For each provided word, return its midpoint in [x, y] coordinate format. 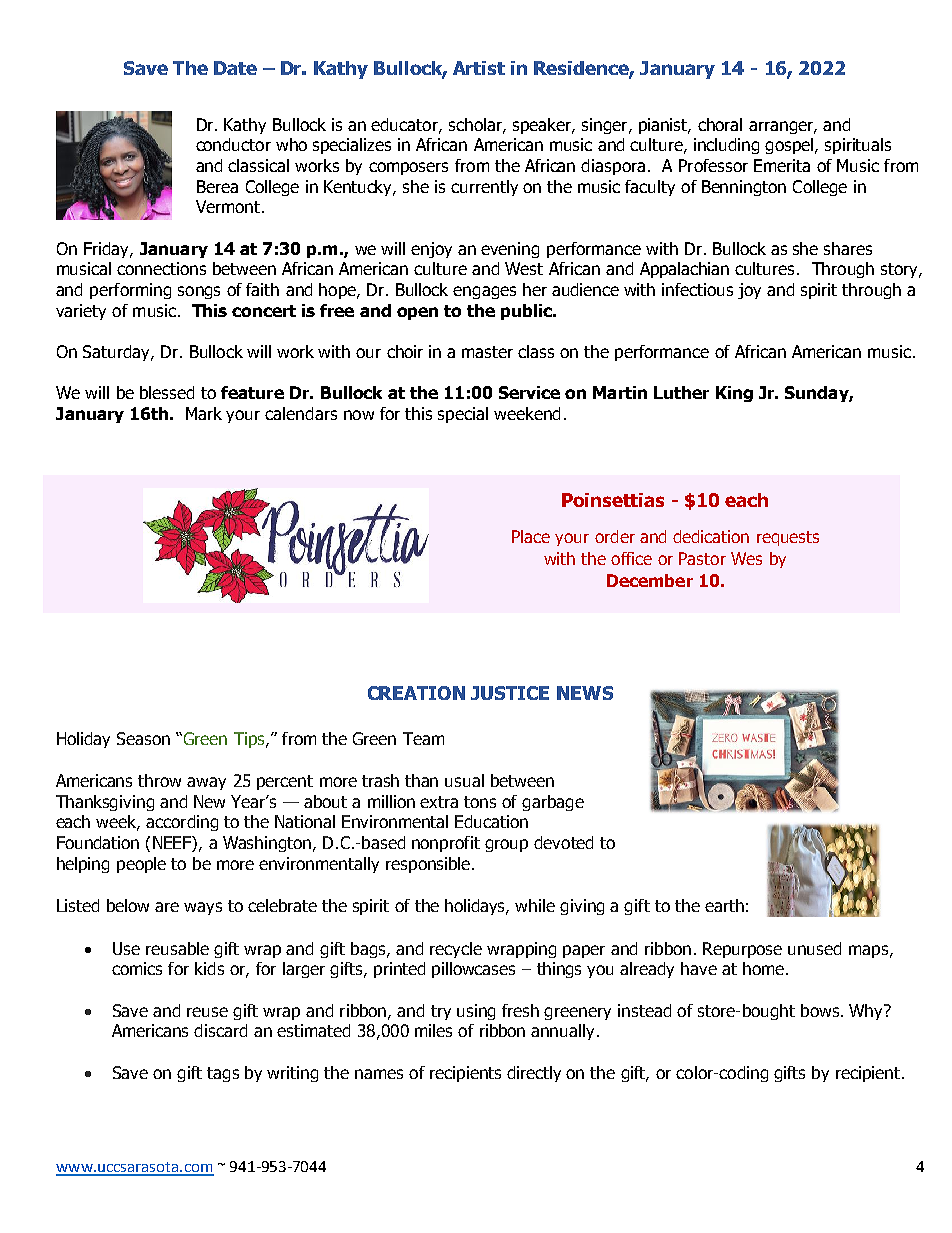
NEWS [585, 693]
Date [235, 68]
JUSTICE [510, 693]
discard [220, 1030]
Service [529, 392]
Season [143, 738]
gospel [790, 146]
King [734, 394]
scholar [476, 125]
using [476, 1012]
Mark [204, 413]
